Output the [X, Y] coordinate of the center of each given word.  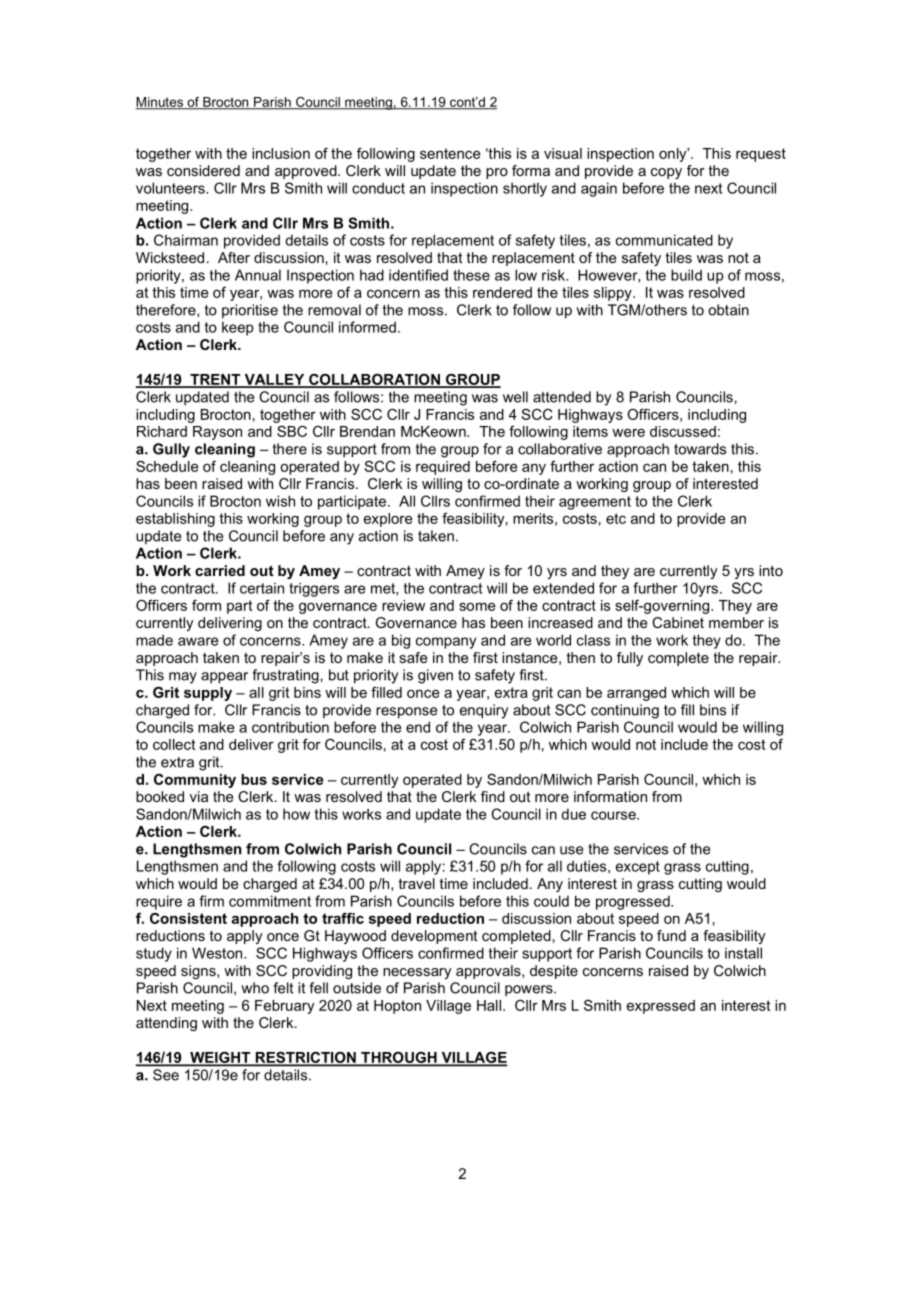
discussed [683, 431]
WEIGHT [220, 1058]
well [515, 397]
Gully [171, 450]
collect [174, 744]
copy [666, 173]
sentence [450, 153]
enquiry [484, 711]
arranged [636, 694]
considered [203, 170]
